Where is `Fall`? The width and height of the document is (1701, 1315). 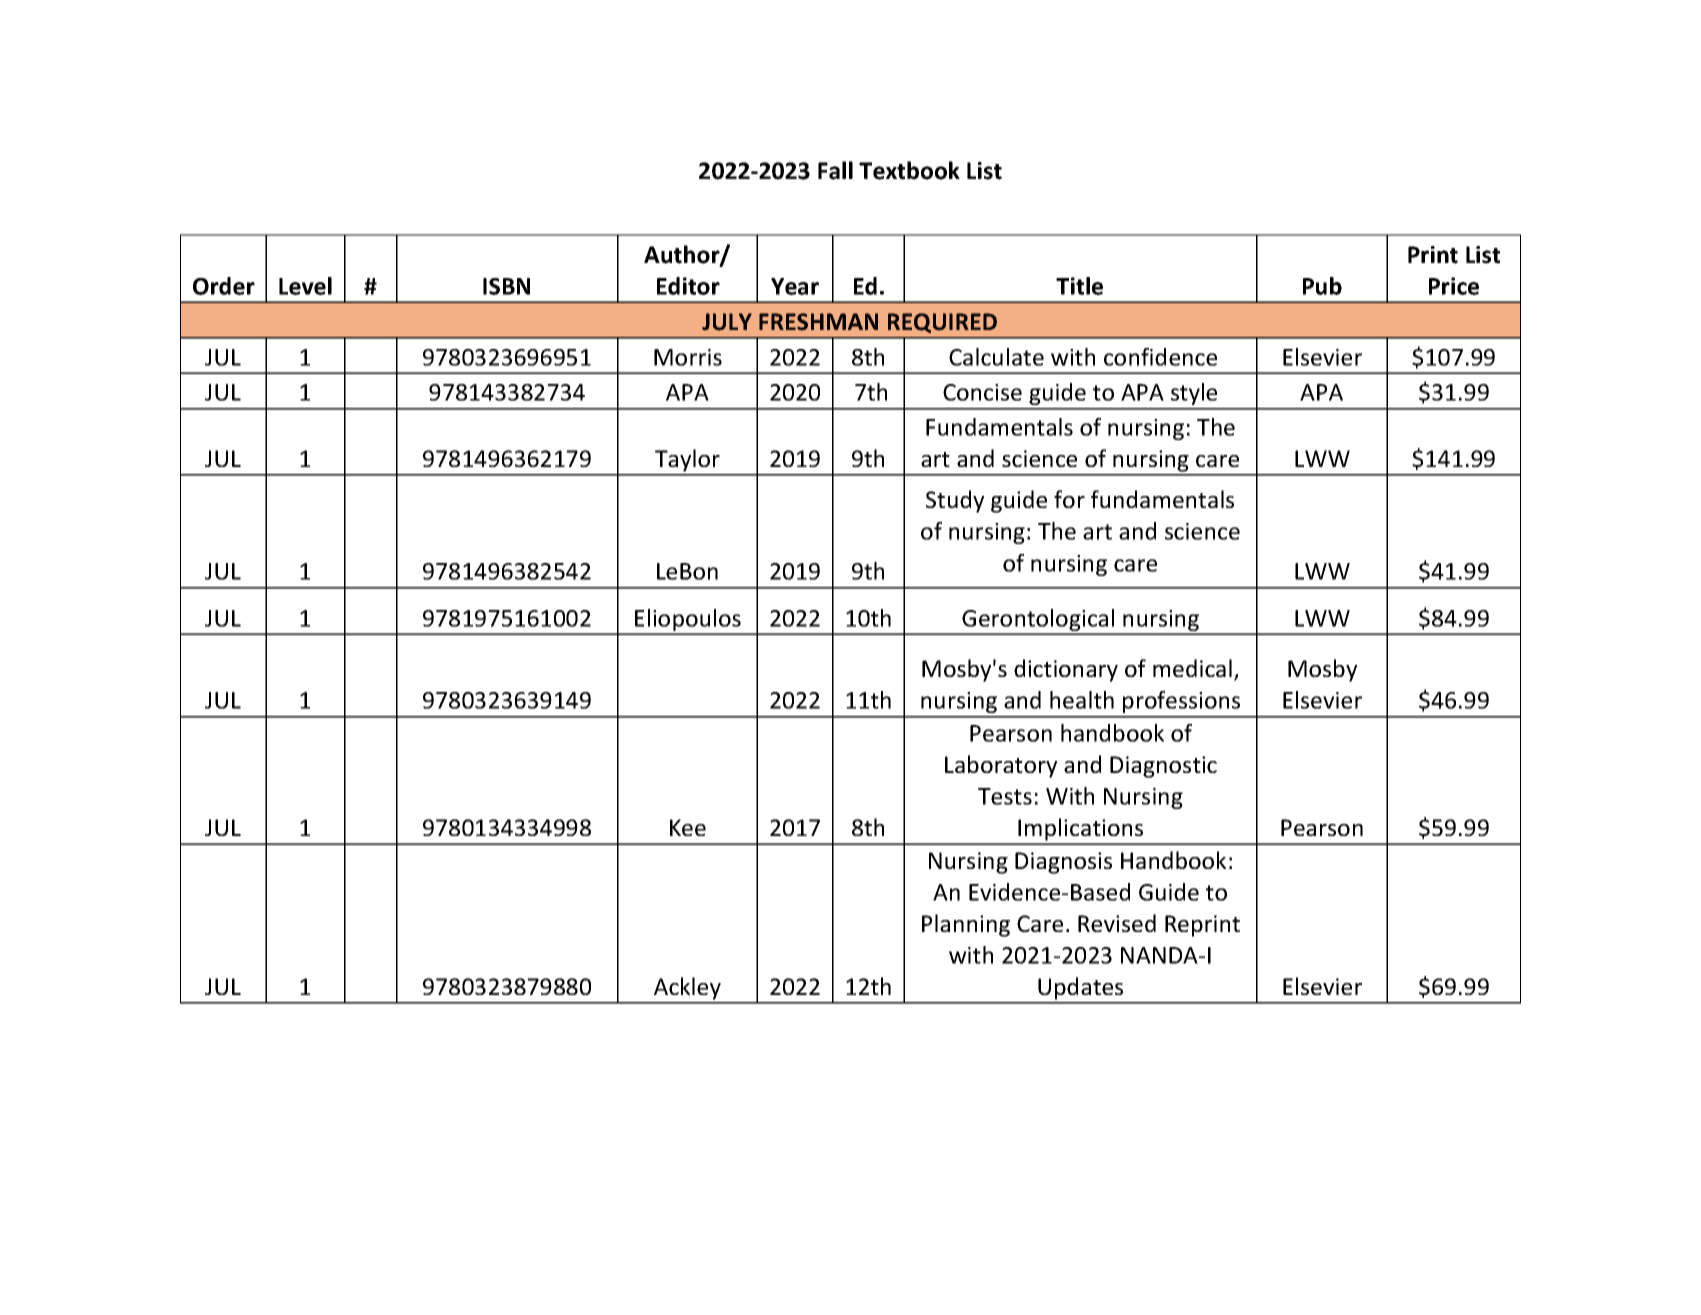 Fall is located at coordinates (835, 170).
